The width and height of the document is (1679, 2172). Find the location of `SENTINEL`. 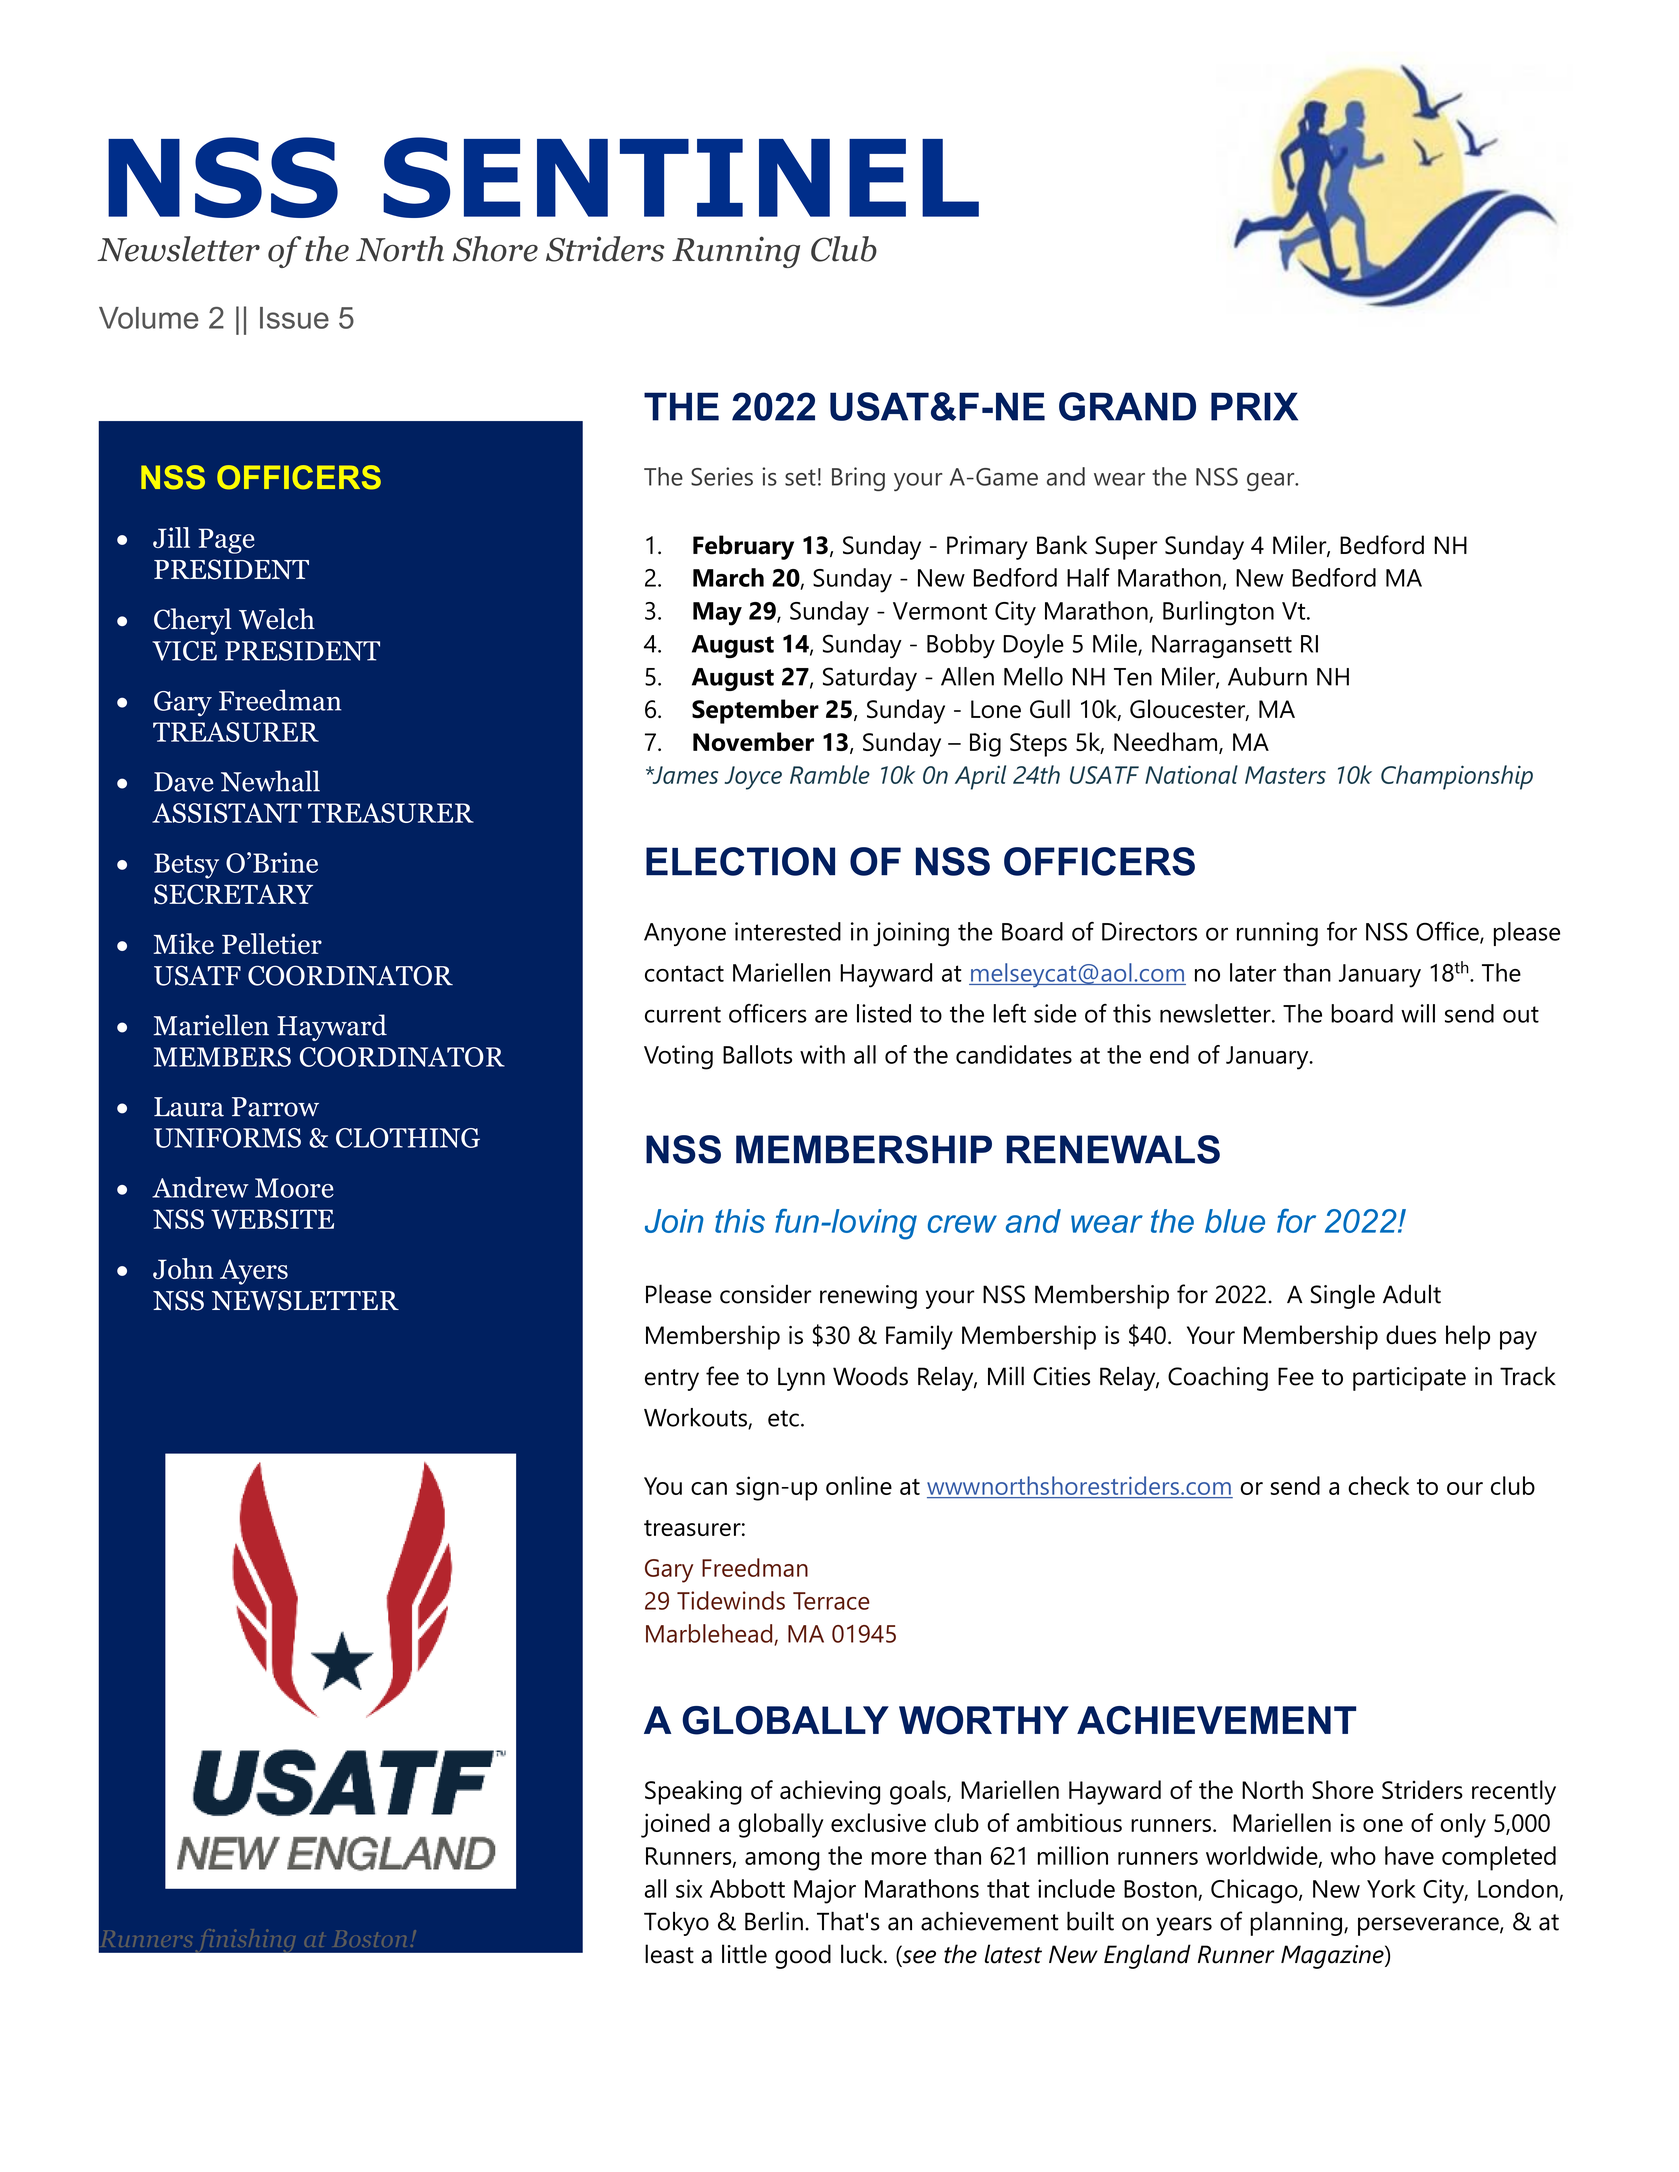

SENTINEL is located at coordinates (681, 177).
